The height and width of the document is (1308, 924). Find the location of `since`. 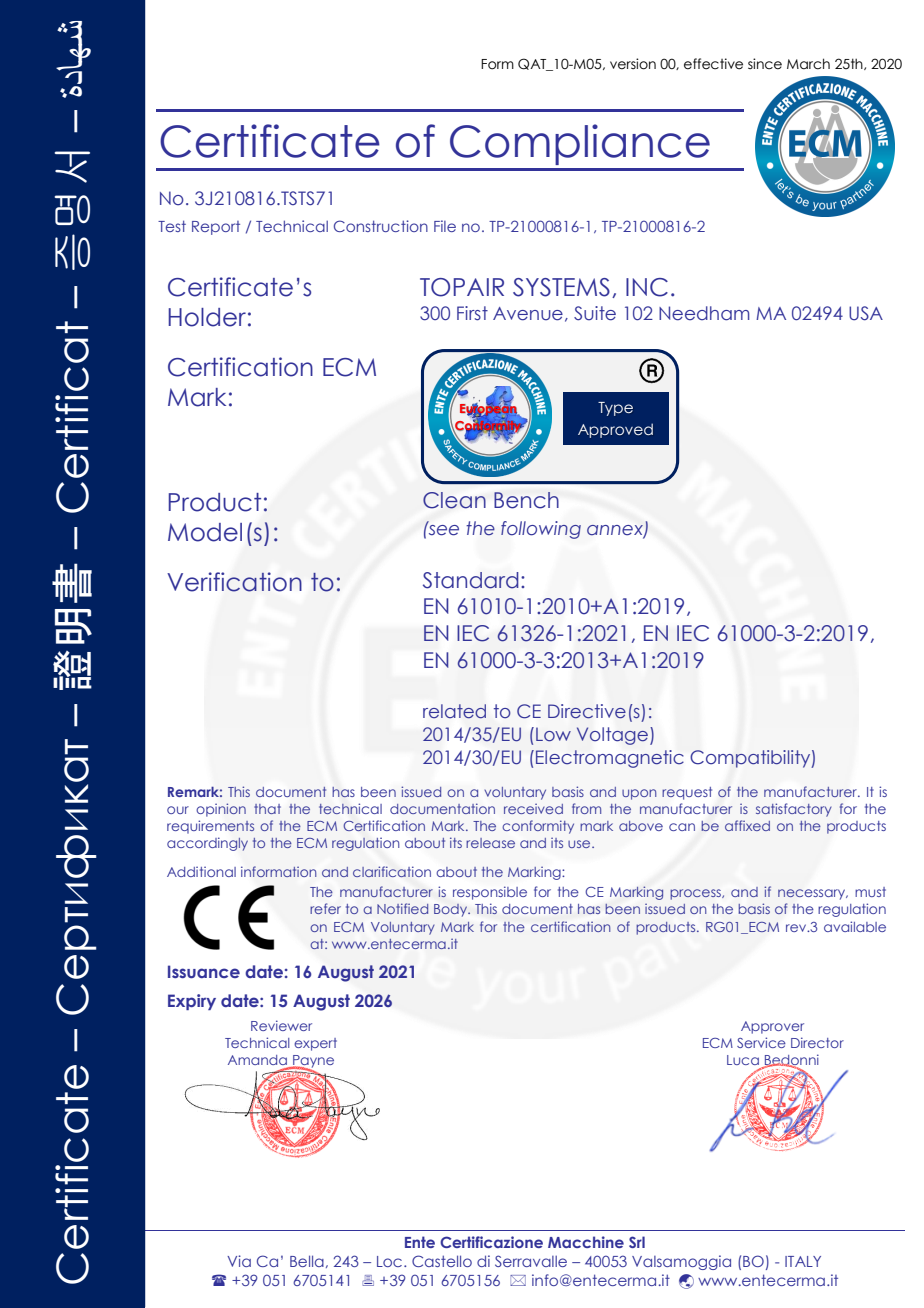

since is located at coordinates (765, 64).
